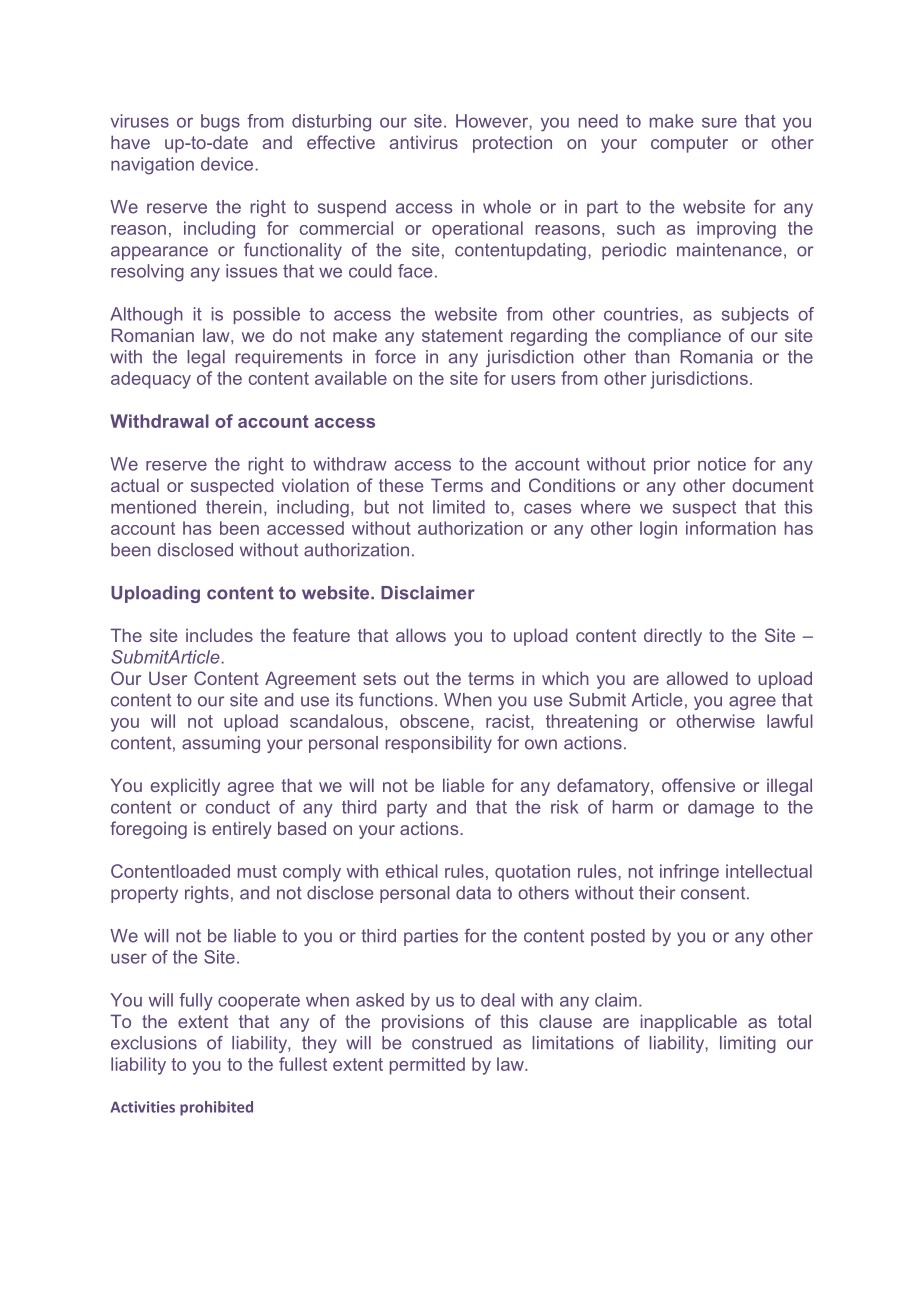  Describe the element at coordinates (427, 1066) in the page. I see `permitted` at that location.
